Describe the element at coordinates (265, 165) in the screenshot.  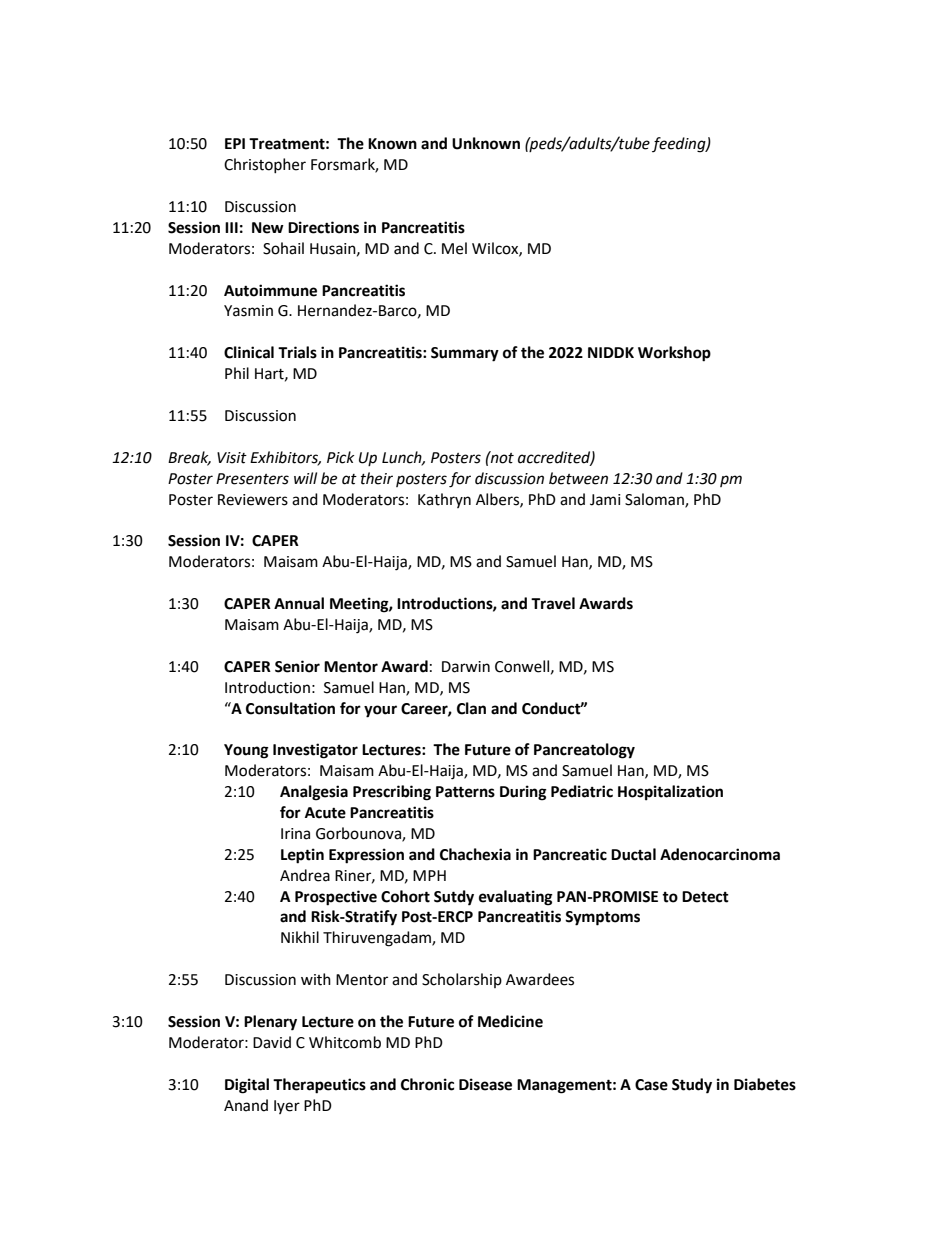
I see `Christopher` at that location.
